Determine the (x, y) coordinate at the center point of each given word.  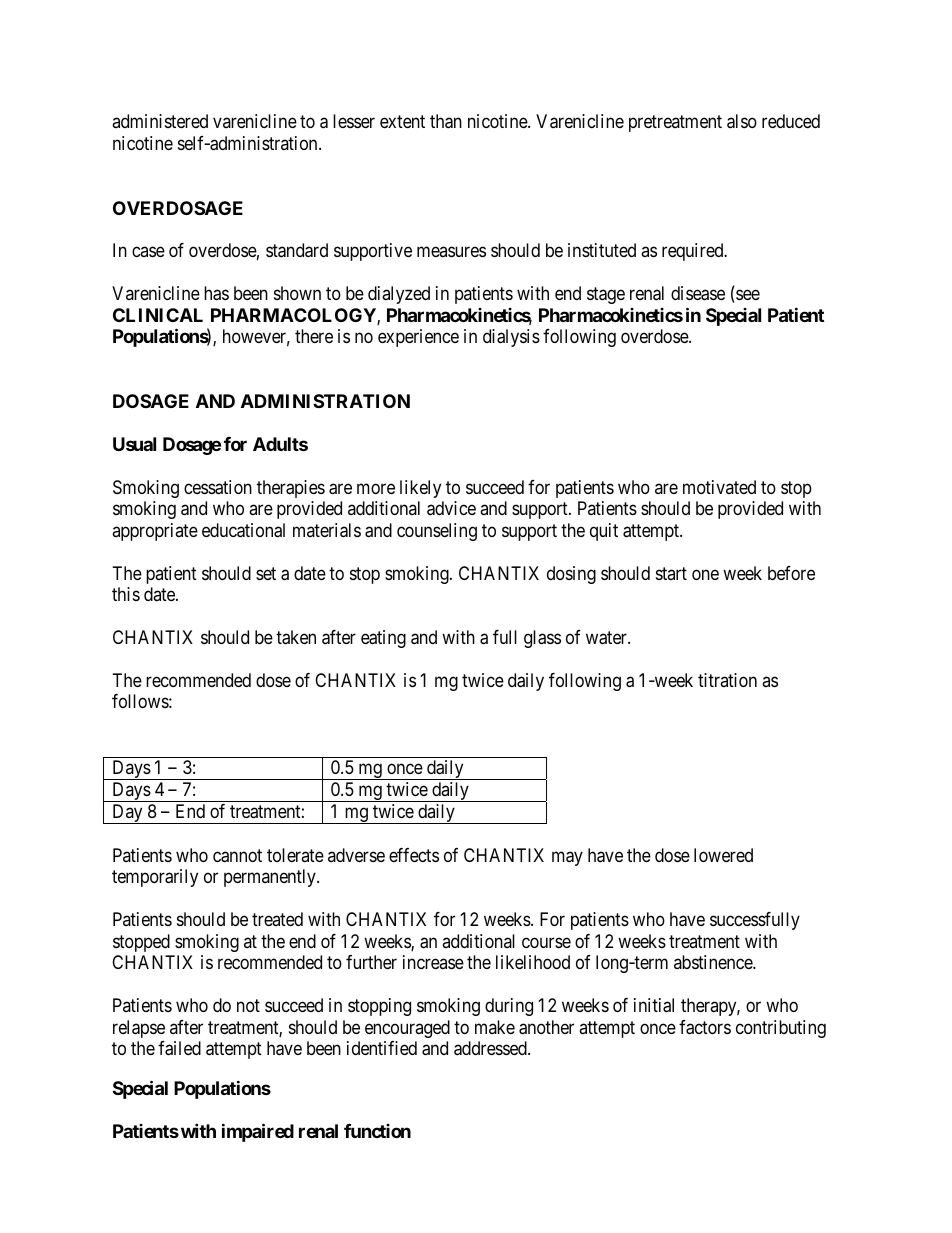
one (705, 574)
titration (727, 680)
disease (698, 293)
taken (296, 637)
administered (160, 121)
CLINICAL (158, 315)
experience (418, 338)
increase (433, 962)
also (742, 121)
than (446, 121)
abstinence (714, 962)
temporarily (155, 878)
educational (243, 530)
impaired (258, 1132)
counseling (437, 532)
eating (383, 639)
